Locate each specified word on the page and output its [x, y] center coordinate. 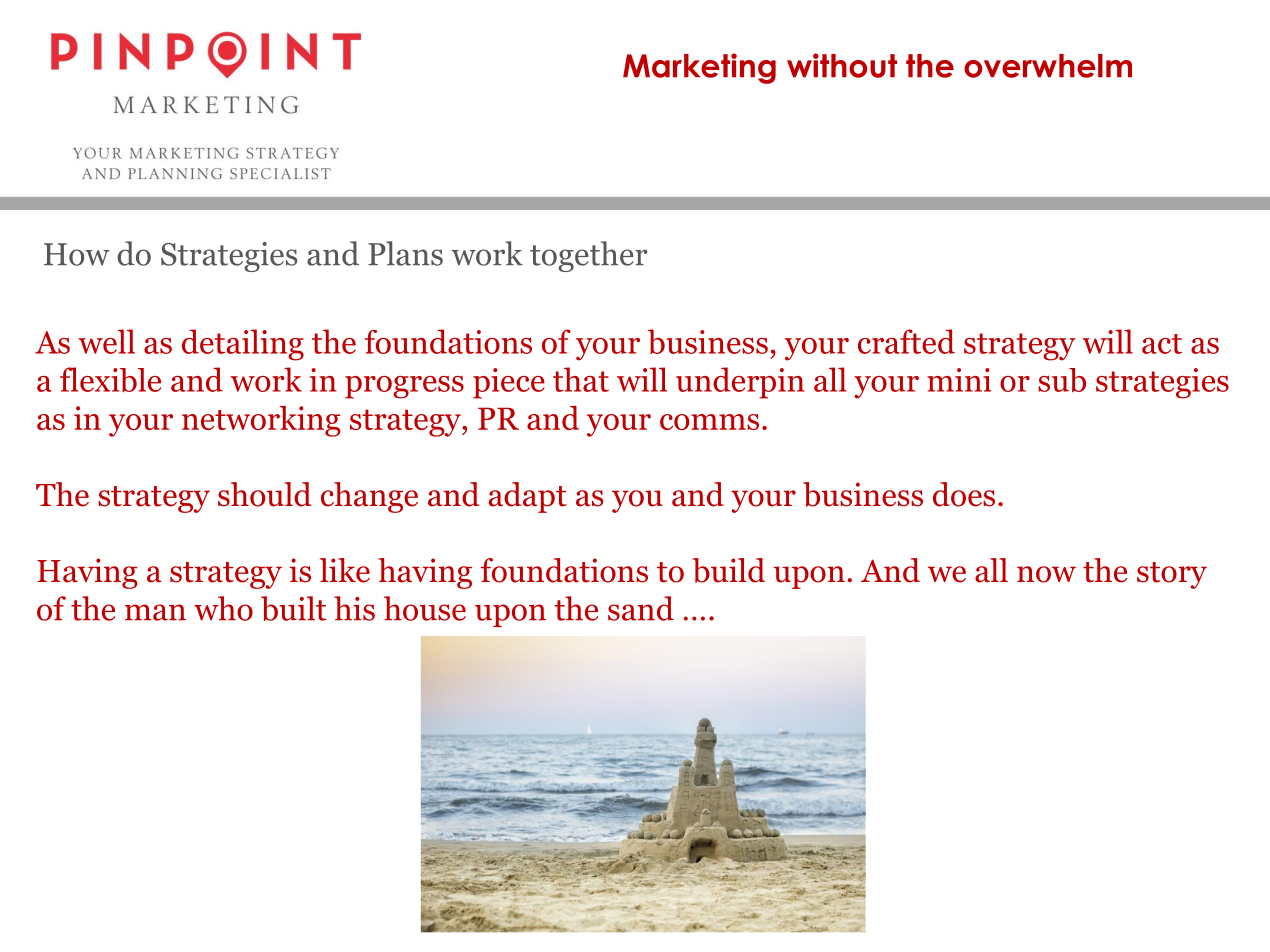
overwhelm [1048, 66]
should [265, 494]
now [1046, 574]
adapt [528, 497]
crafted [906, 341]
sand [641, 608]
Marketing [699, 68]
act [1162, 344]
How [77, 254]
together [588, 256]
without [842, 65]
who [223, 608]
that [581, 379]
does [964, 494]
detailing [243, 345]
